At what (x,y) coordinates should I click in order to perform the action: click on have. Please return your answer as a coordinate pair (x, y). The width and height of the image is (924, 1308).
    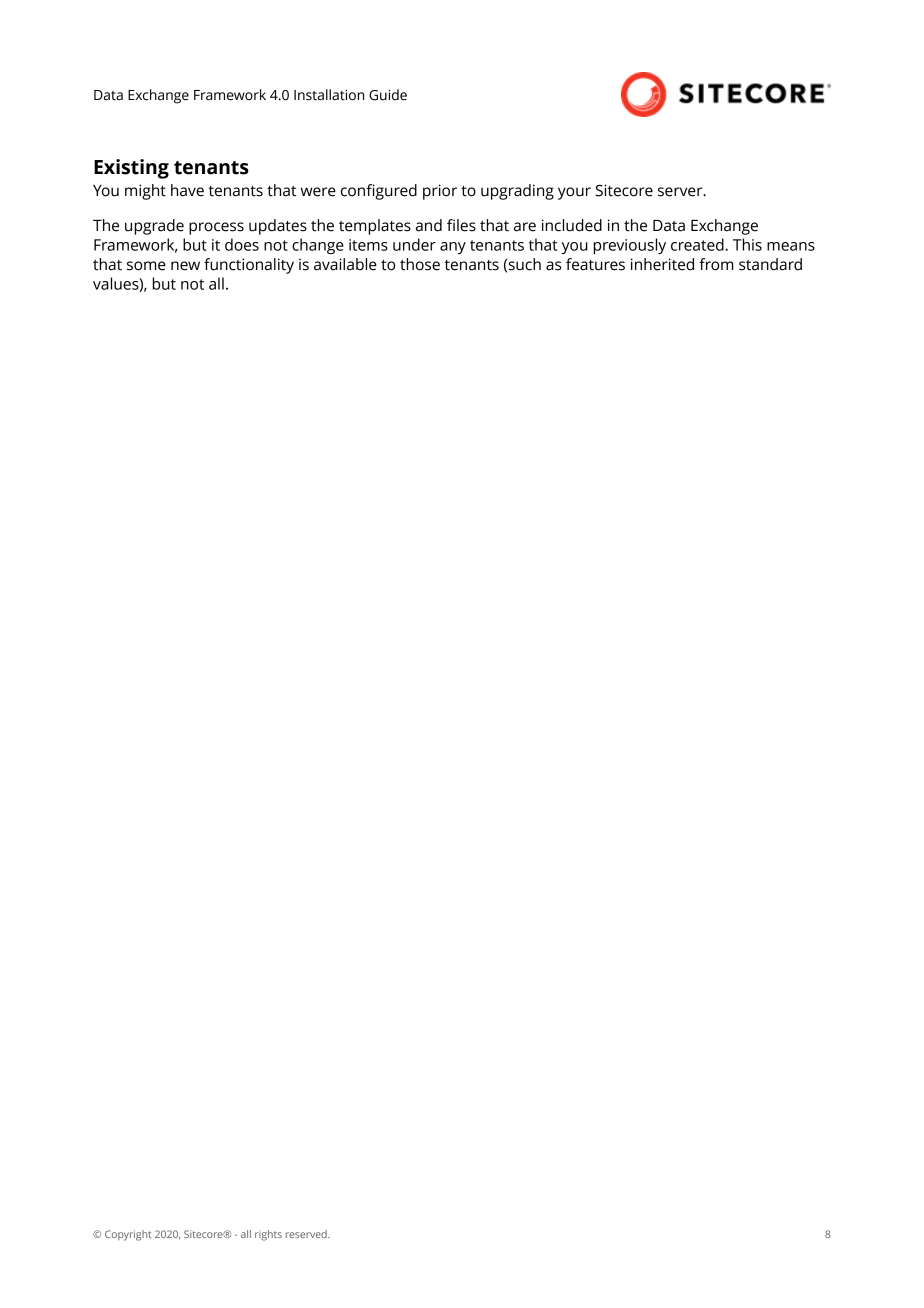
    Looking at the image, I should click on (187, 190).
